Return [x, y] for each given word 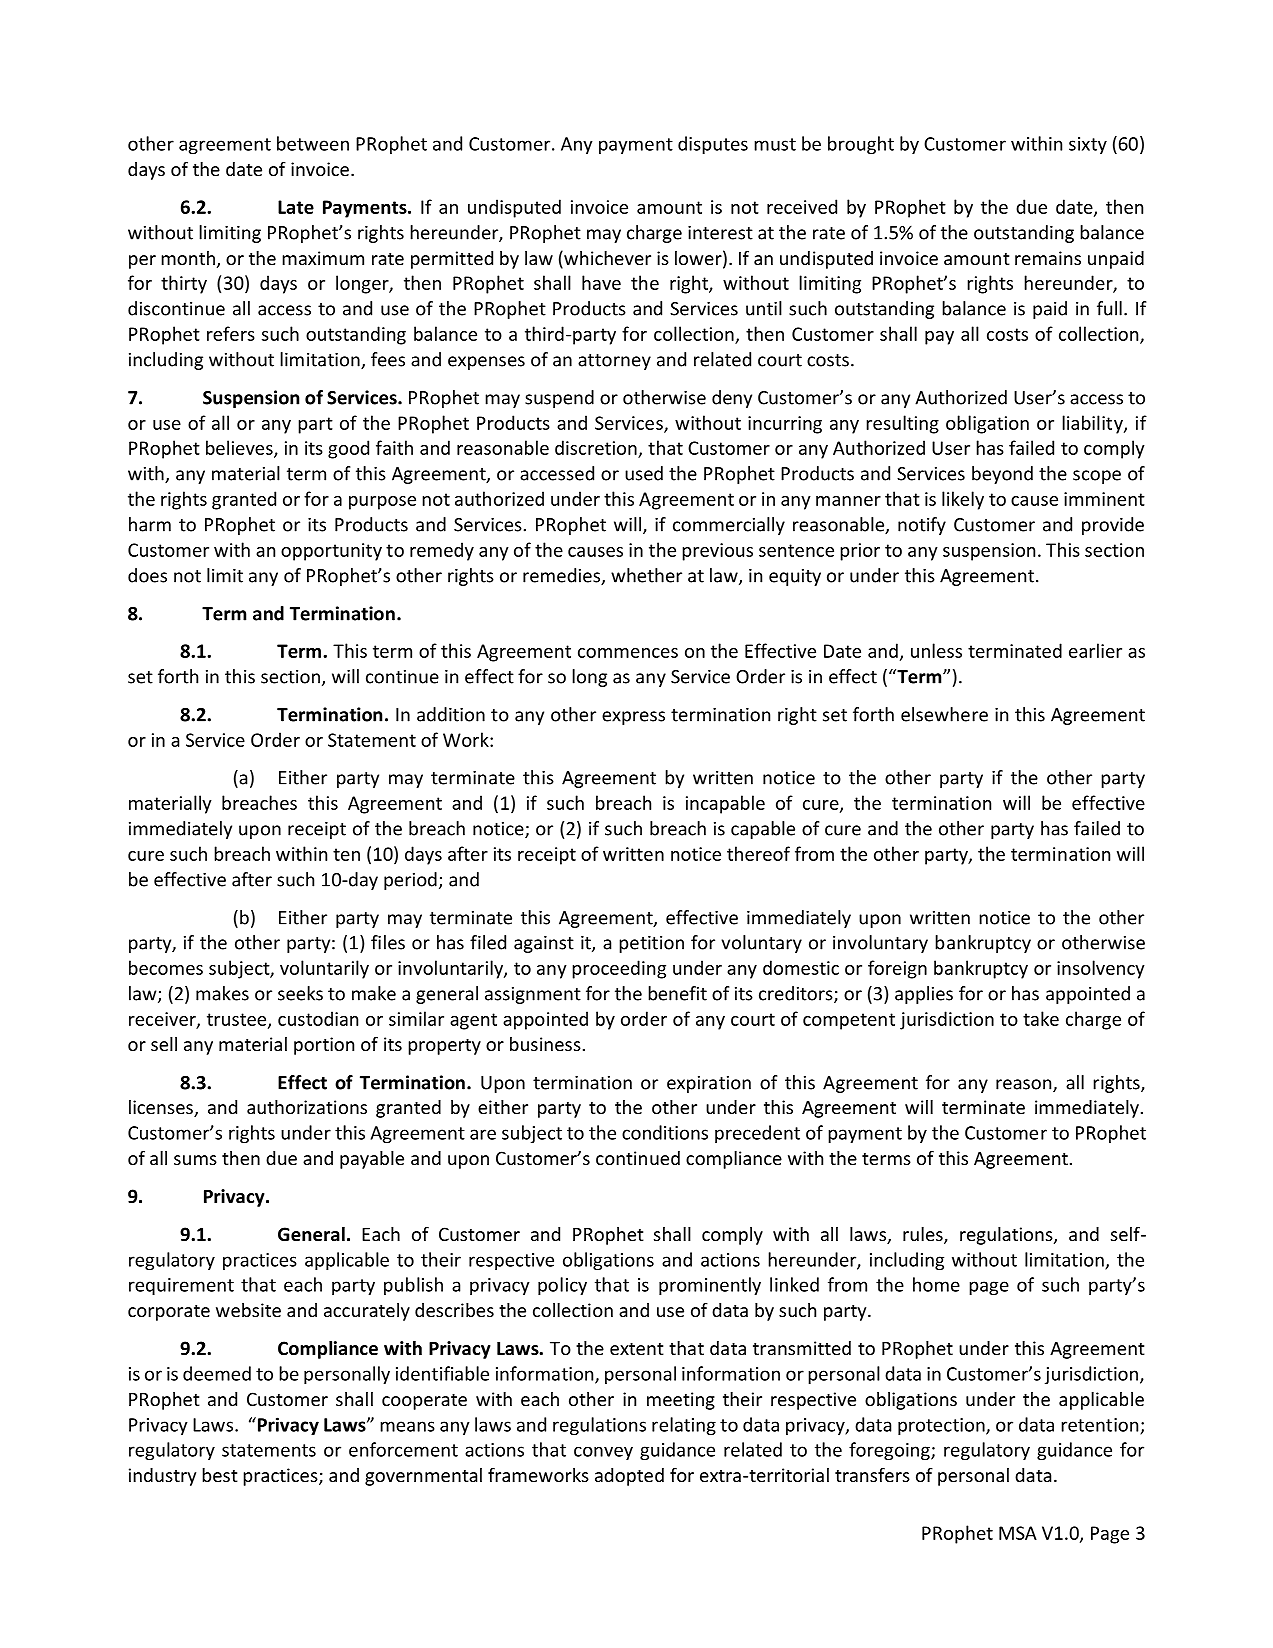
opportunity [331, 552]
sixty [1088, 145]
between [313, 143]
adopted [629, 1477]
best [220, 1475]
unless [936, 650]
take [1041, 1018]
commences [628, 653]
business [545, 1044]
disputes [713, 145]
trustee [238, 1020]
